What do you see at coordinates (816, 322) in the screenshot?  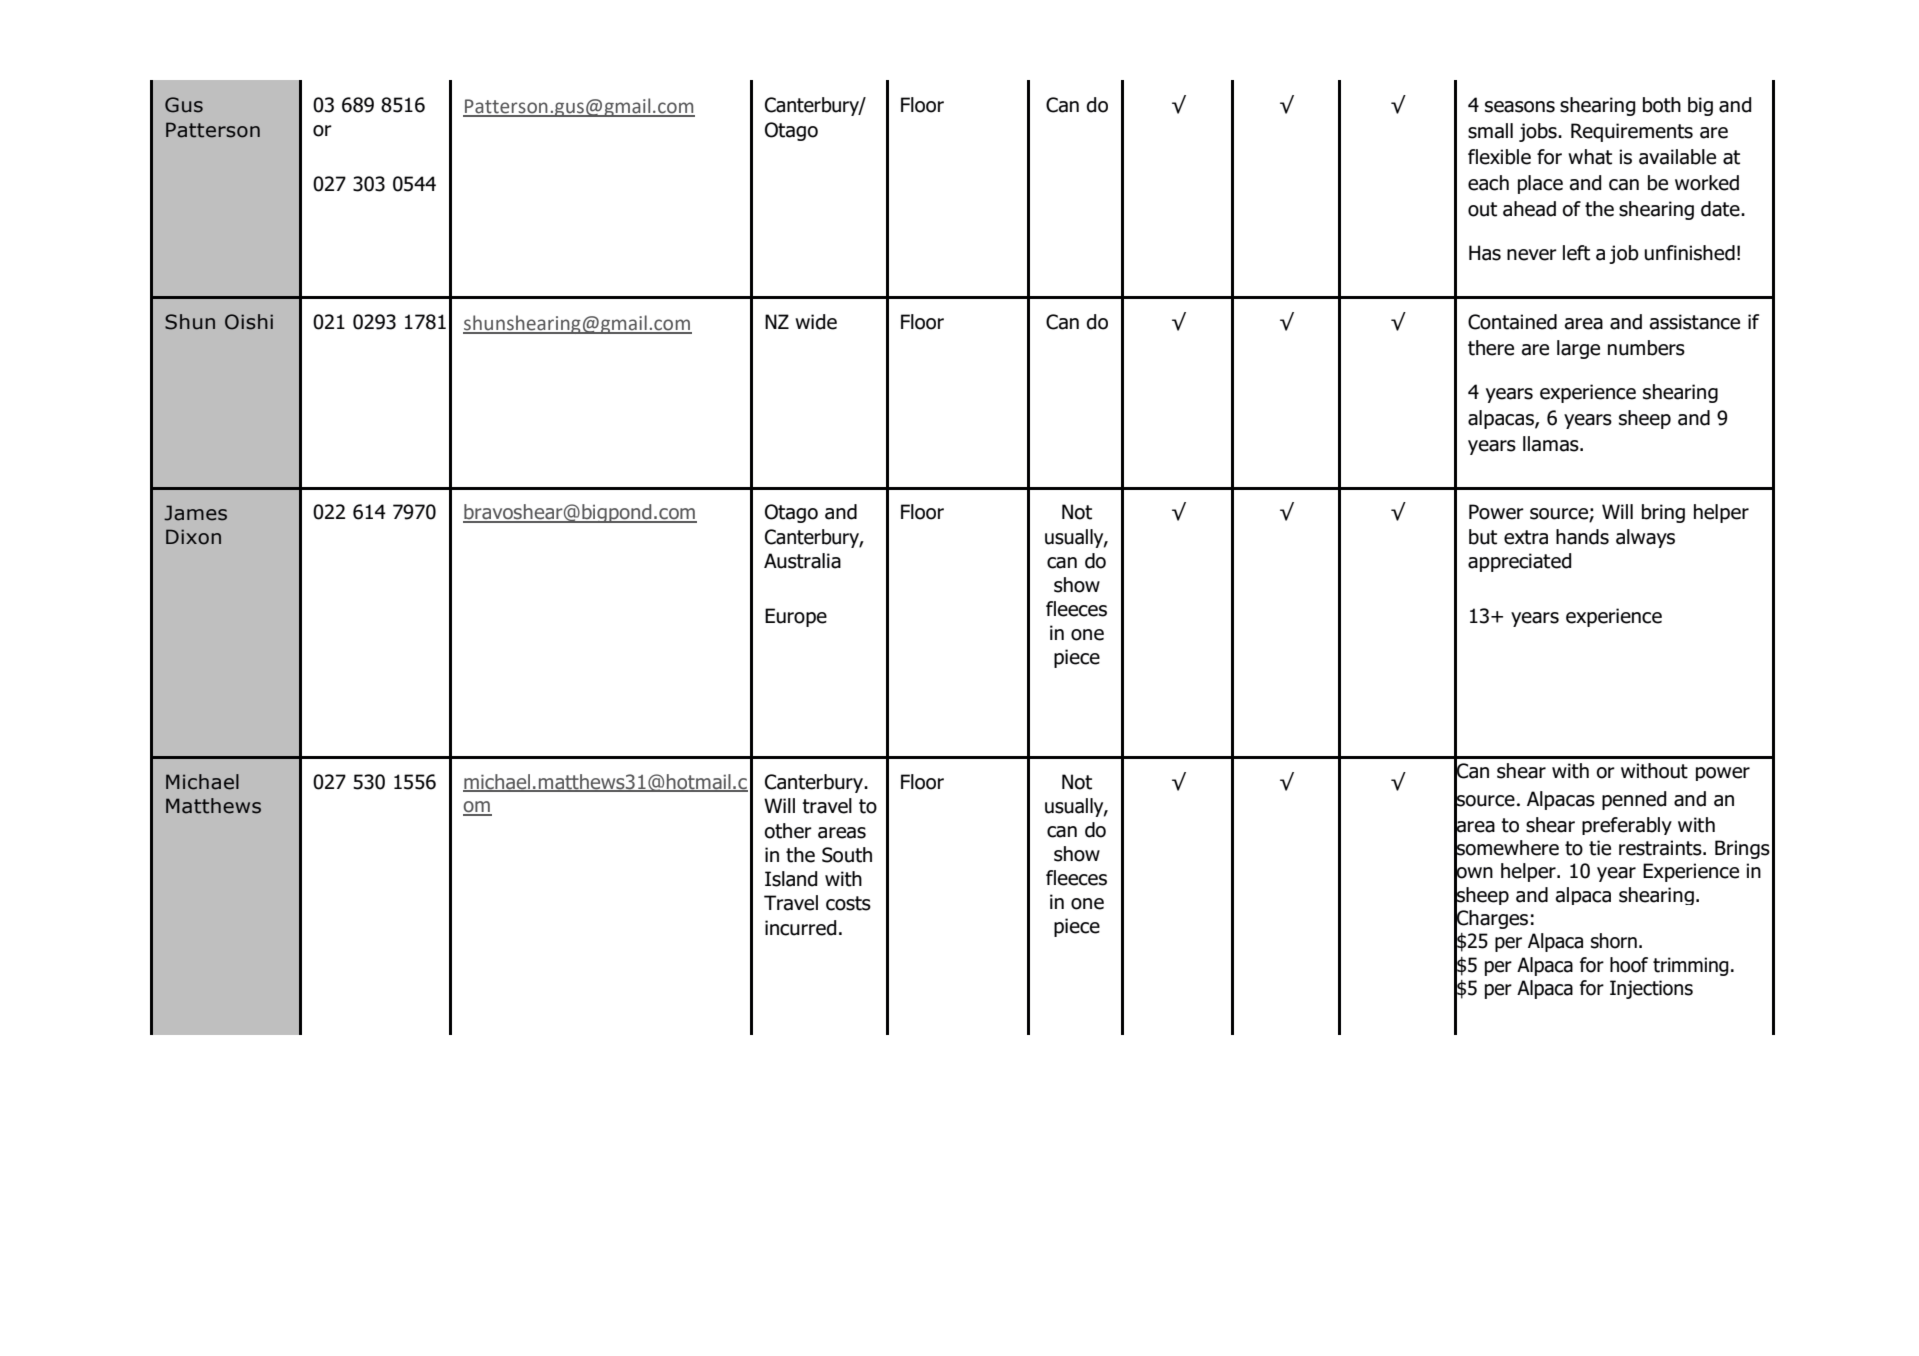 I see `wide` at bounding box center [816, 322].
